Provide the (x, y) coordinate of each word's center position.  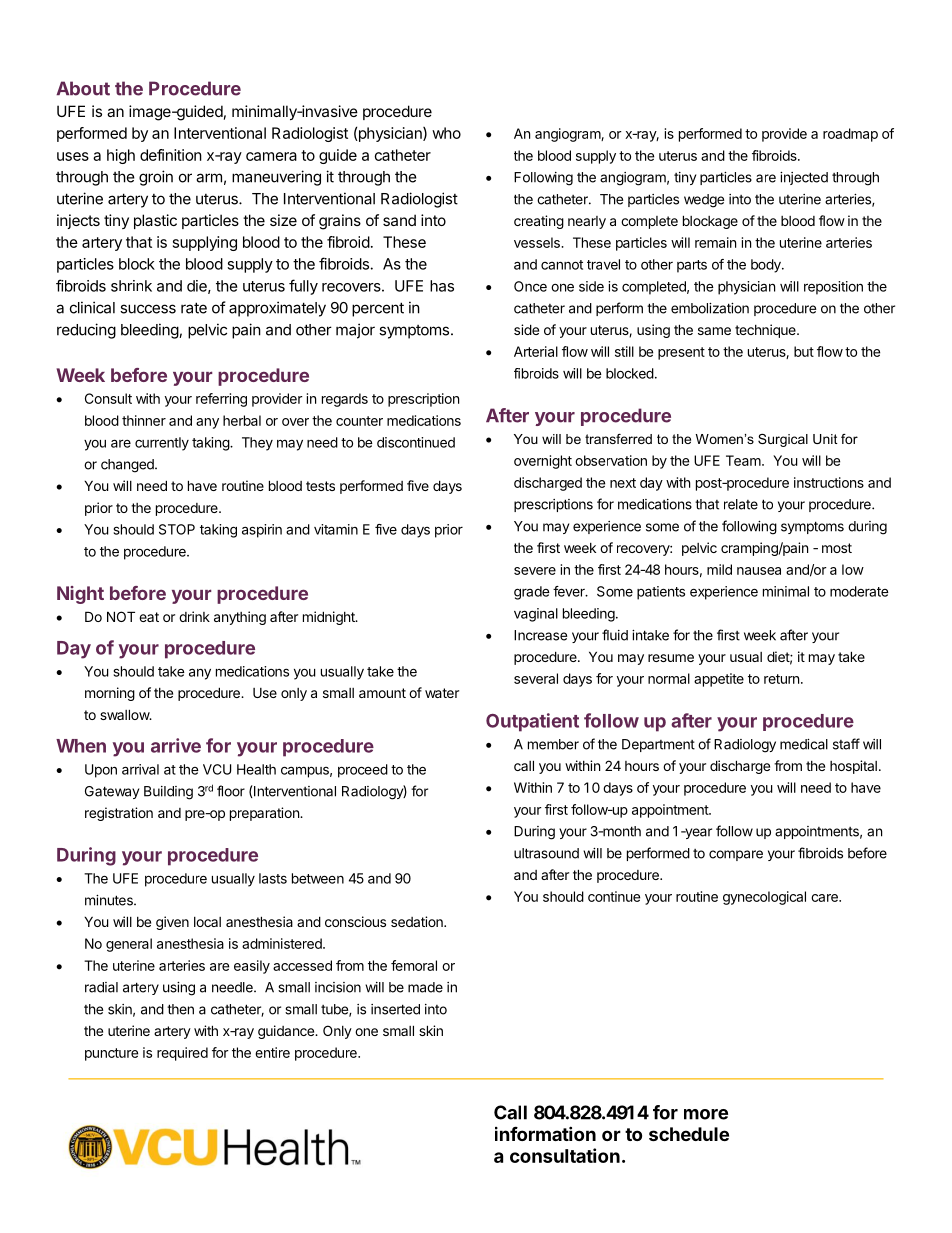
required (182, 1054)
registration (119, 814)
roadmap (850, 135)
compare (736, 855)
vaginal (536, 615)
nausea (759, 571)
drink (194, 616)
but (804, 351)
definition (171, 155)
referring (221, 400)
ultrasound (546, 853)
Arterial (536, 351)
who (446, 133)
